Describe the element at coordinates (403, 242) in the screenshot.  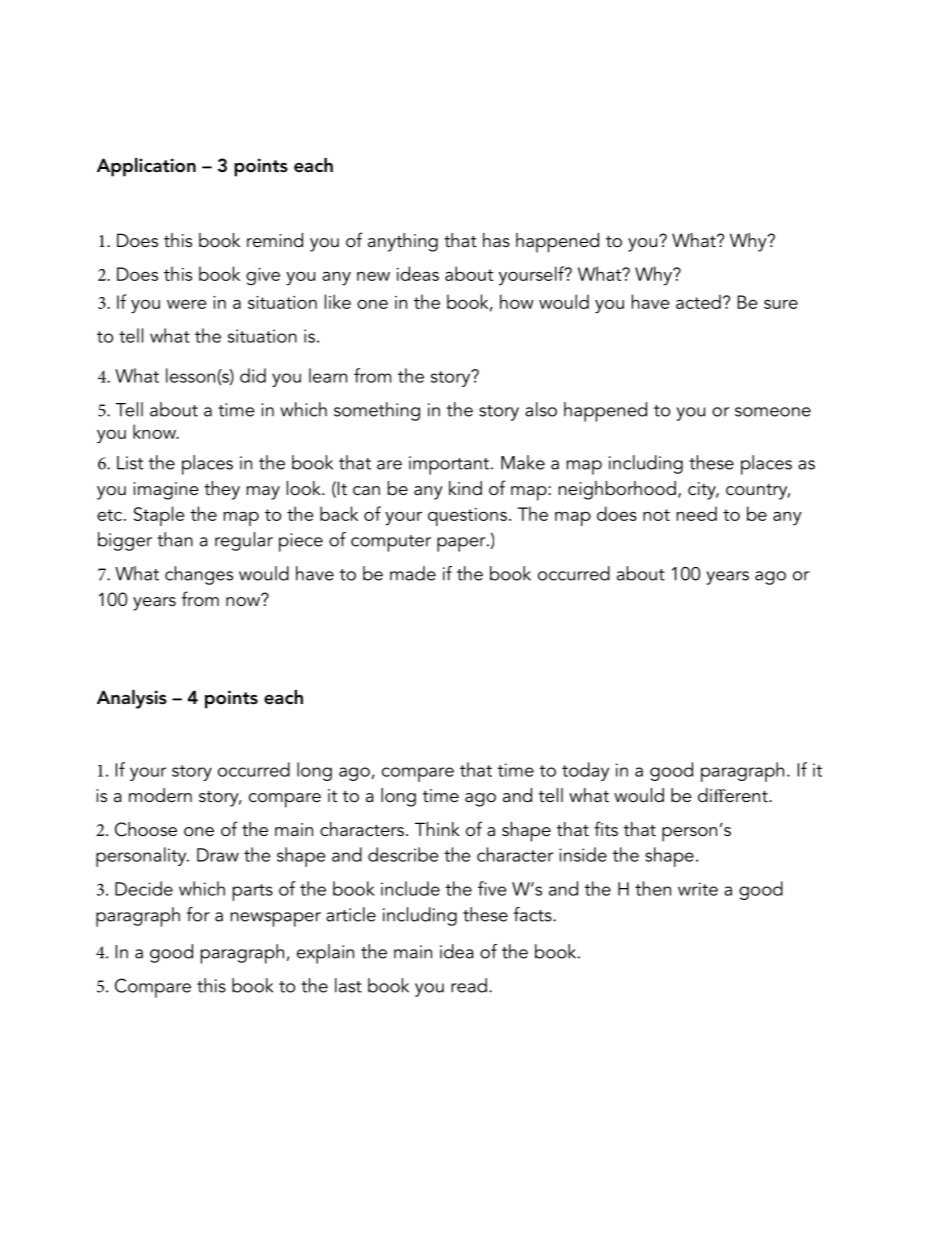
I see `anything` at that location.
